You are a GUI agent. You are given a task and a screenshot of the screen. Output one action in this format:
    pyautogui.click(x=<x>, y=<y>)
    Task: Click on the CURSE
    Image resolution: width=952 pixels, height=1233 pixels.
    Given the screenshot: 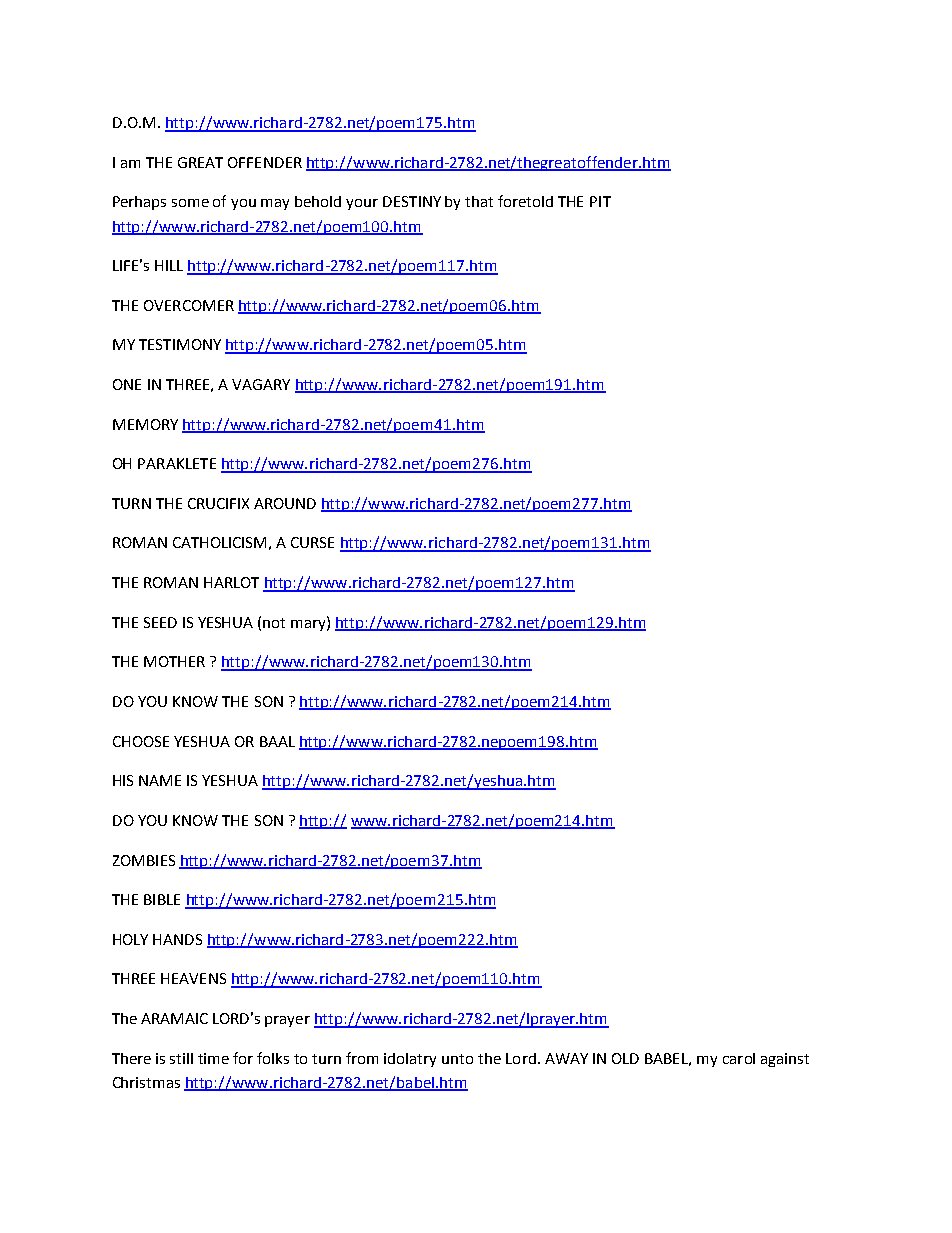 What is the action you would take?
    pyautogui.click(x=312, y=542)
